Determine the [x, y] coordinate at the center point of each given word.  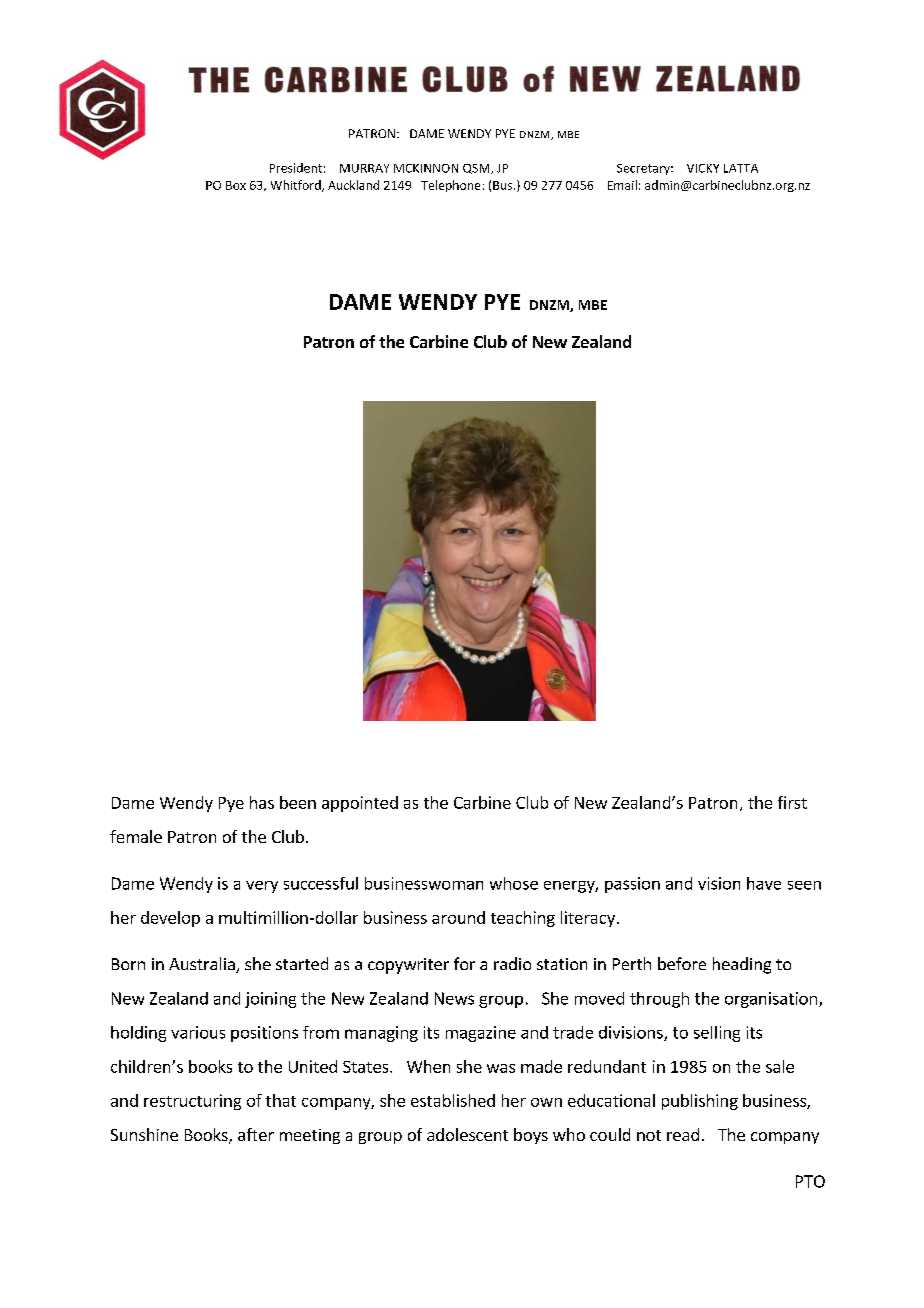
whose [514, 883]
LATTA [741, 168]
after [256, 1134]
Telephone [450, 186]
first [792, 802]
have [764, 883]
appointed [360, 804]
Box [236, 185]
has [262, 802]
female [136, 836]
